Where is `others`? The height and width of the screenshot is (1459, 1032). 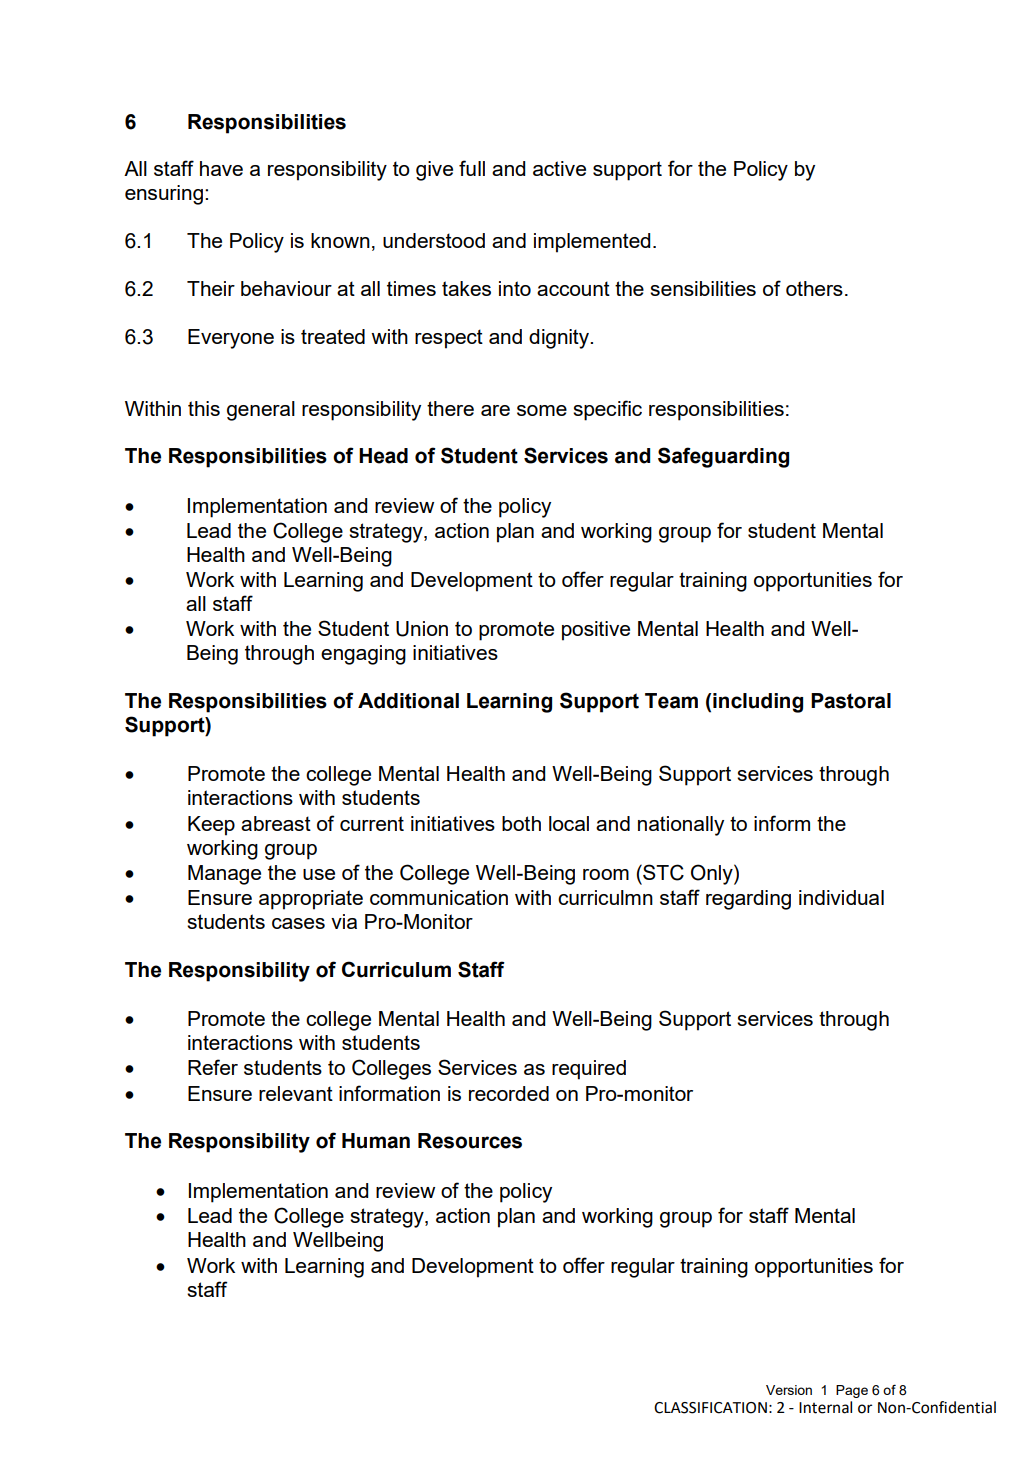
others is located at coordinates (814, 288).
